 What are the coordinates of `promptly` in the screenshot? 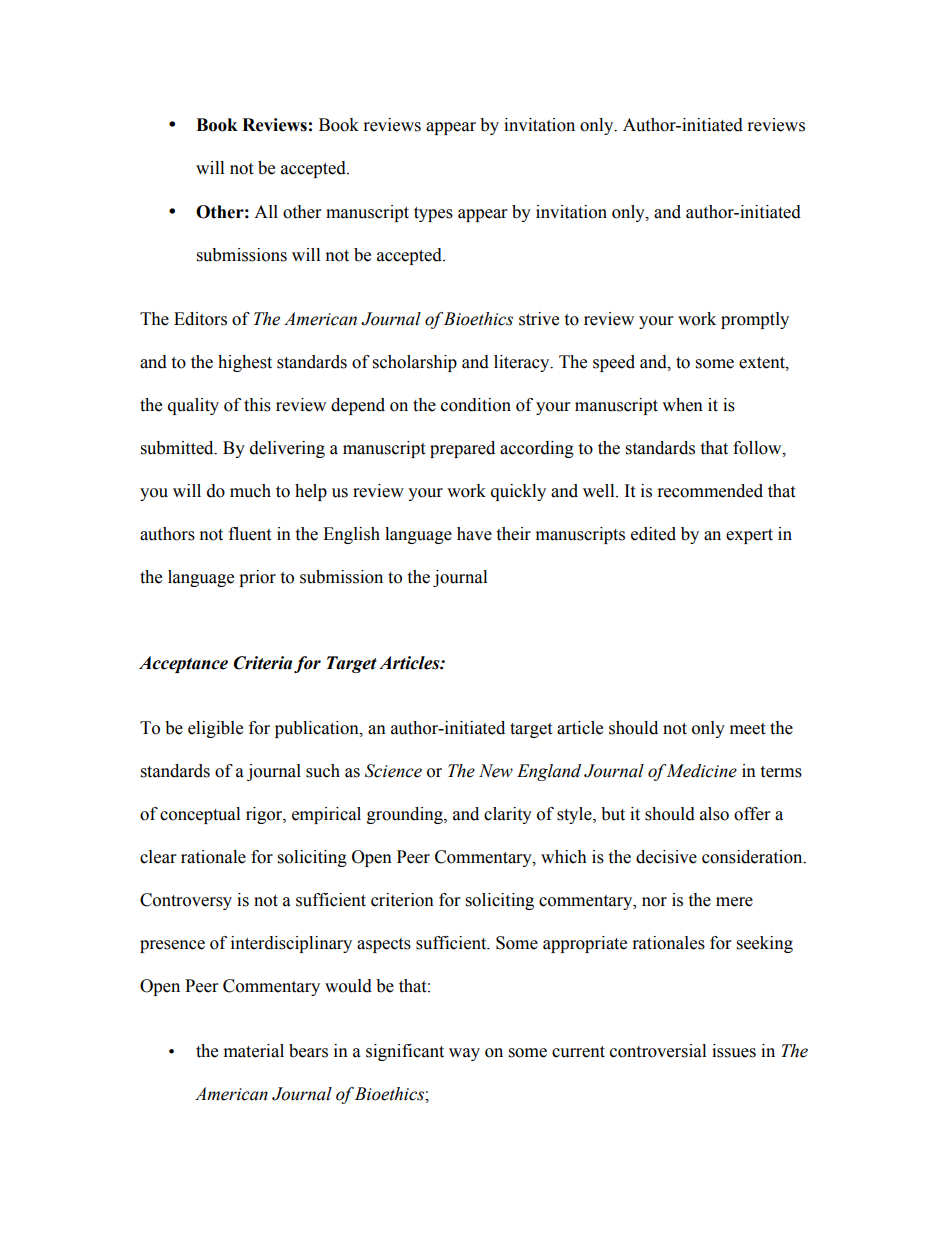 It's located at (755, 320).
